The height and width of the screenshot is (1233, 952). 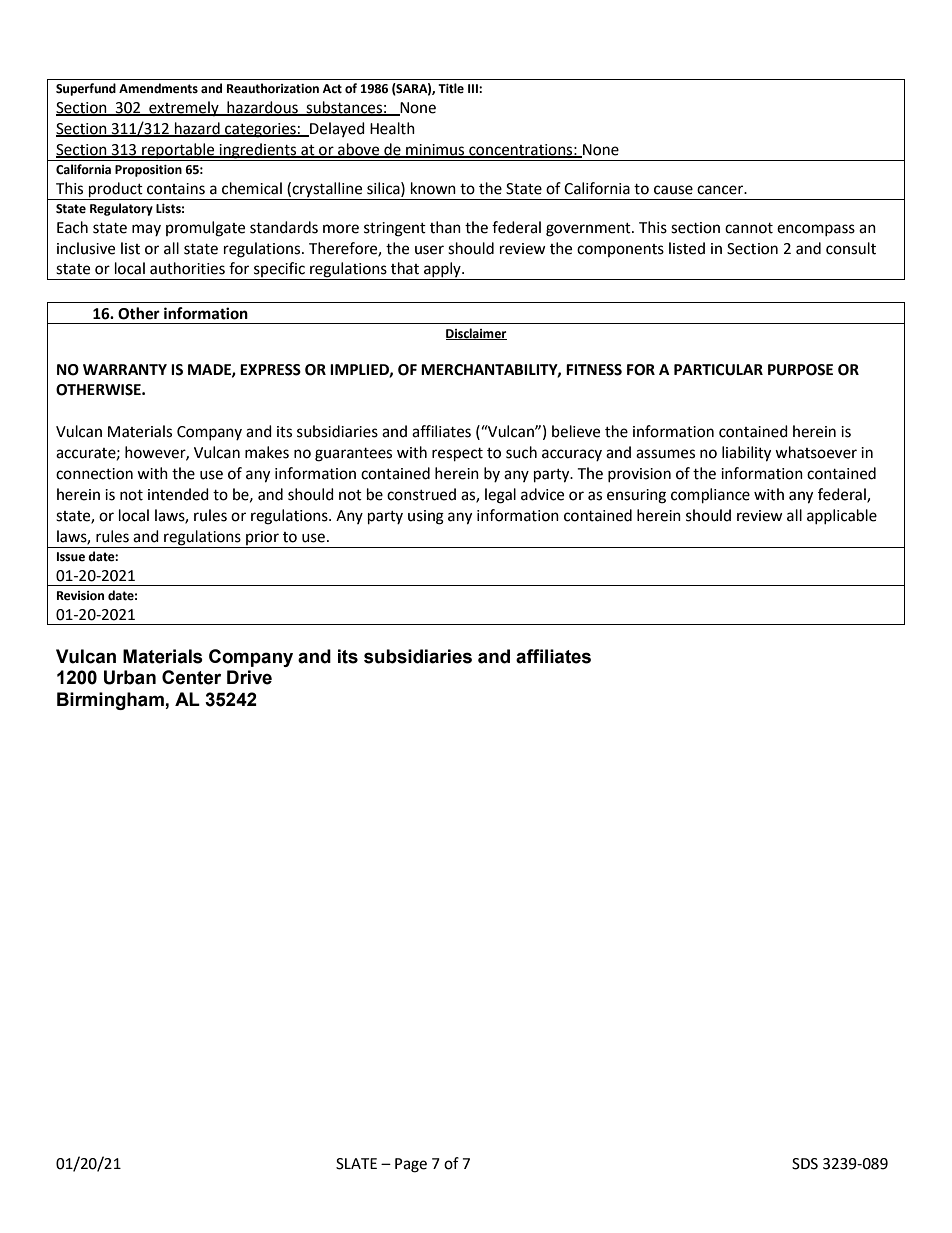 I want to click on Birmingham, so click(x=111, y=701).
